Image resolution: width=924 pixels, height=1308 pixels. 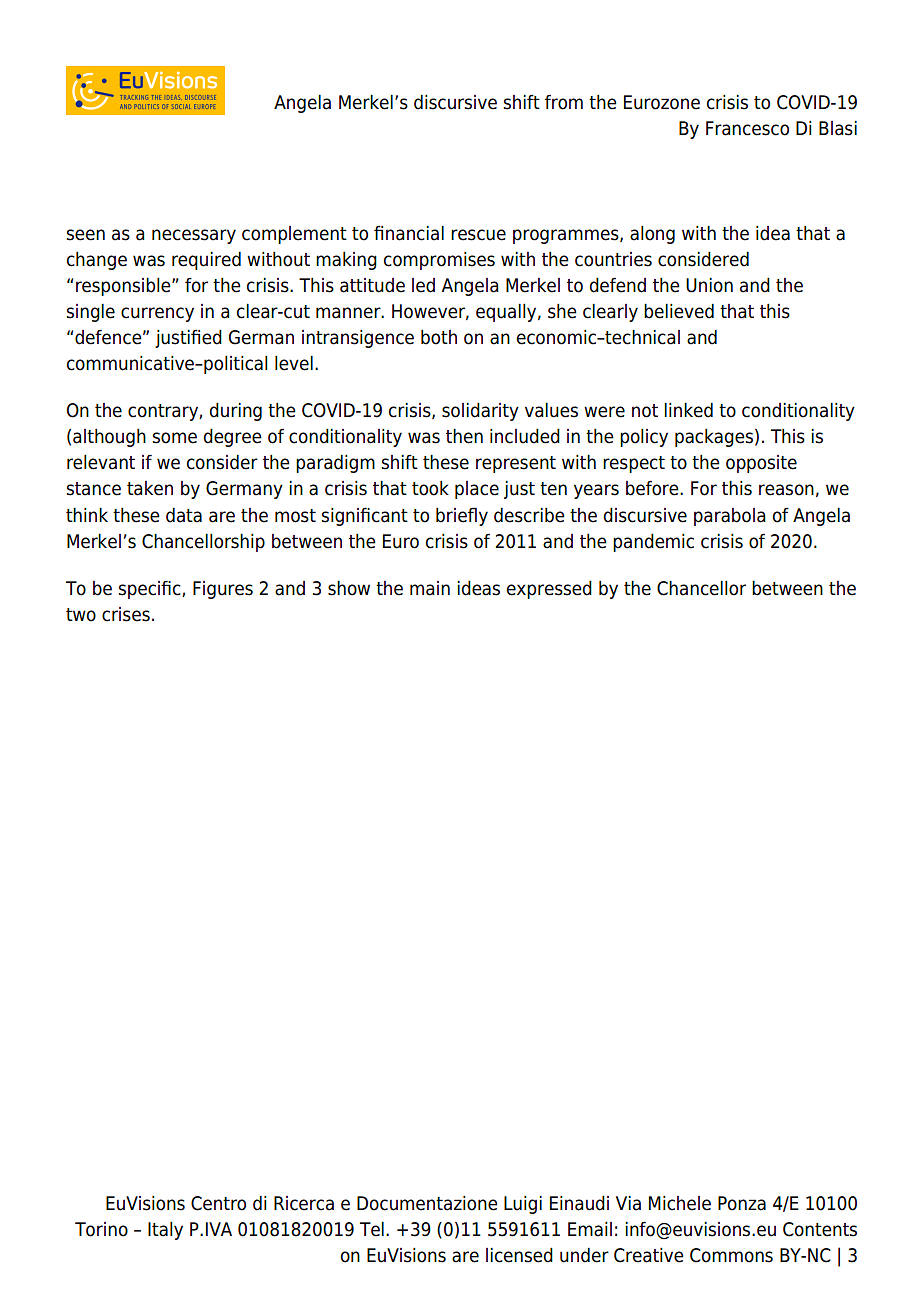 What do you see at coordinates (747, 128) in the page?
I see `Francesco` at bounding box center [747, 128].
